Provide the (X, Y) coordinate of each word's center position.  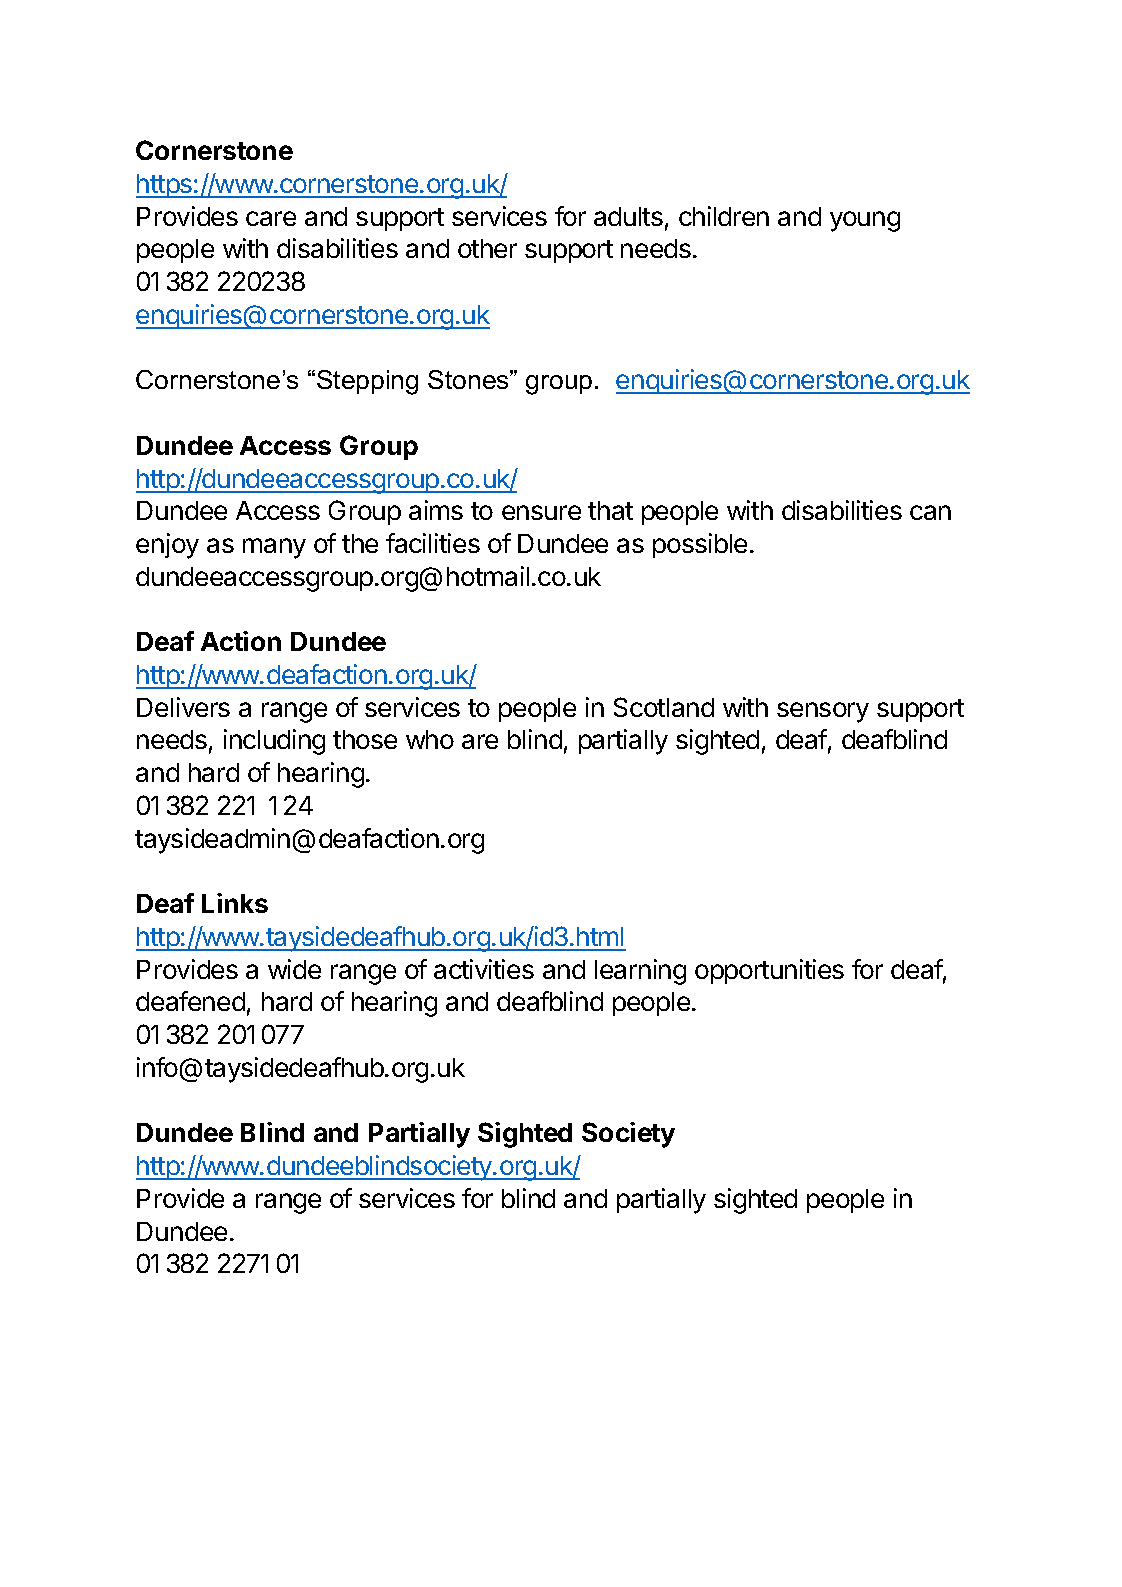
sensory (823, 712)
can (930, 512)
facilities (433, 543)
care (271, 218)
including (274, 742)
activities (484, 969)
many (274, 548)
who (430, 739)
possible (700, 545)
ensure (541, 512)
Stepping (367, 382)
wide (294, 969)
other (487, 248)
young (865, 221)
